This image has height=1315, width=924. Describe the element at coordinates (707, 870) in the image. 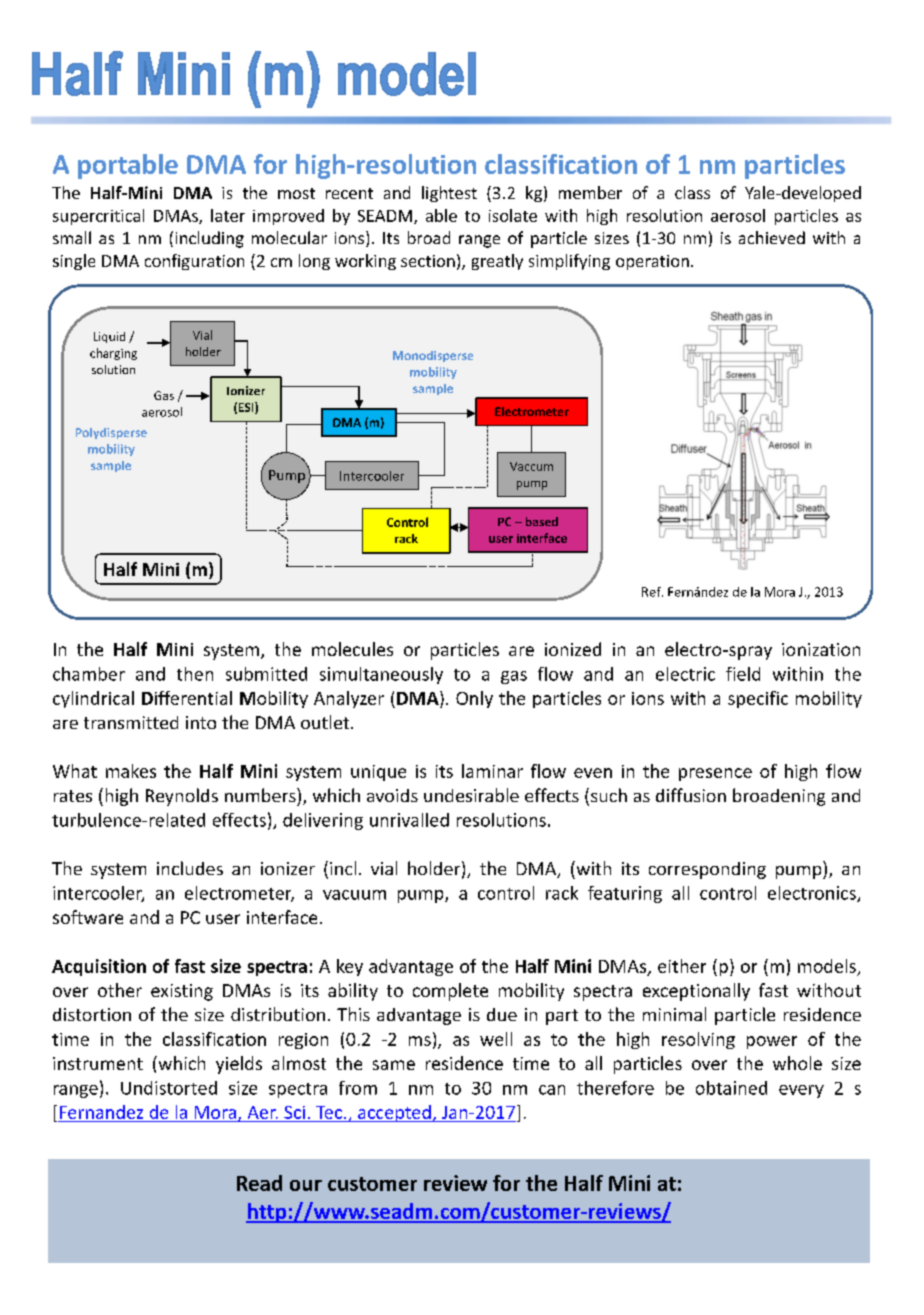

I see `corresponding` at that location.
